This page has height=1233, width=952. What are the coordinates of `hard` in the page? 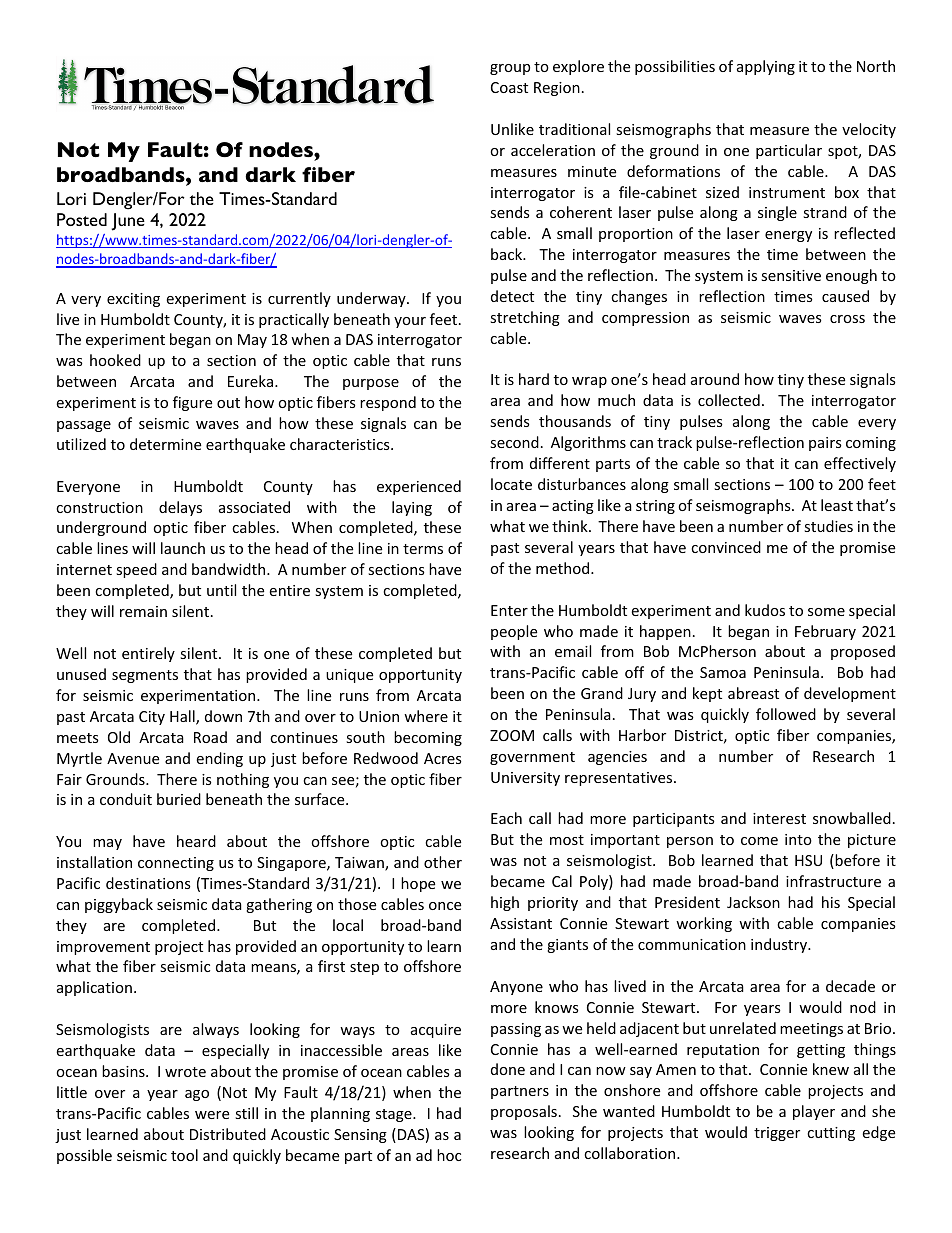 It's located at (534, 379).
